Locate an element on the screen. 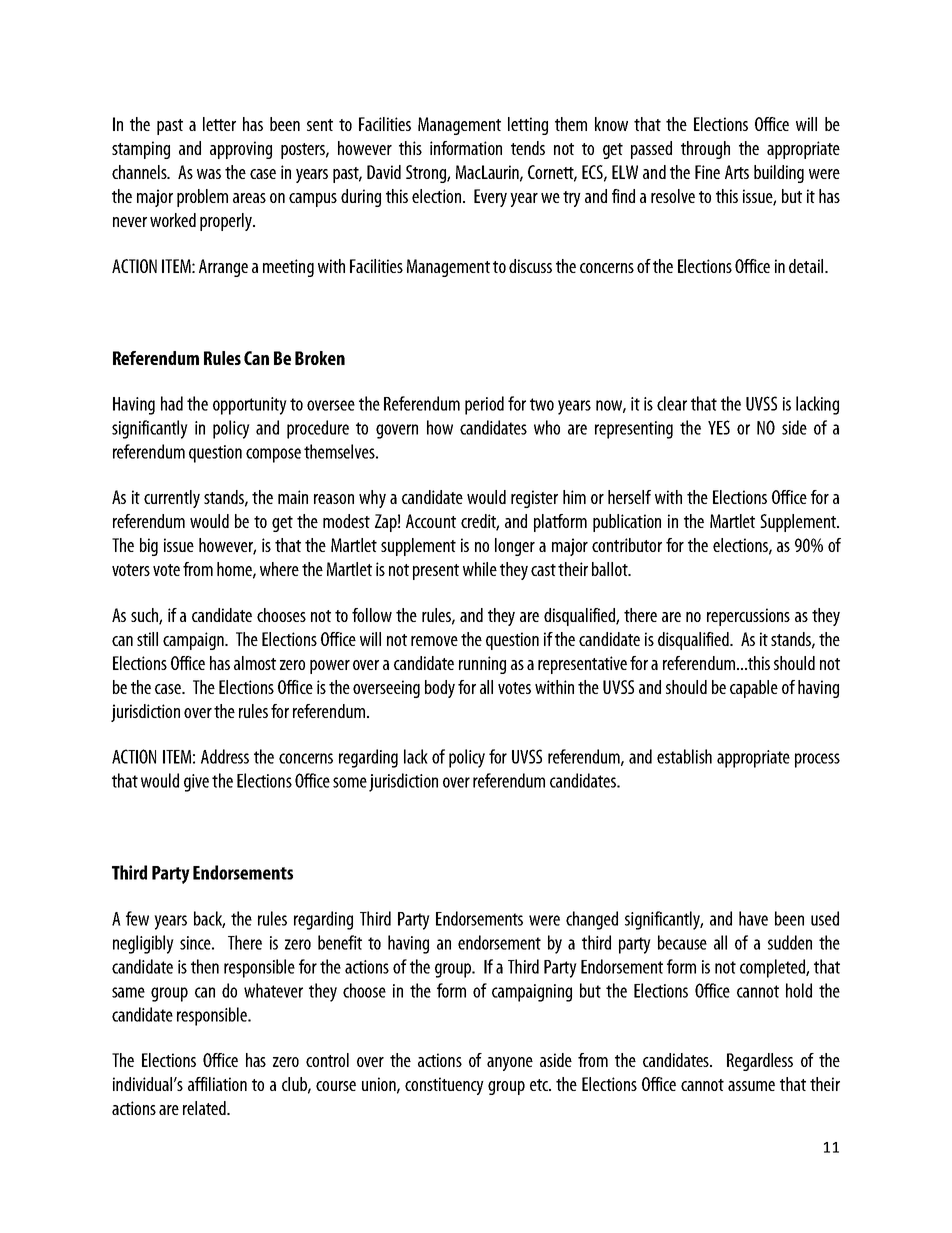 The width and height of the screenshot is (952, 1233). still is located at coordinates (147, 639).
